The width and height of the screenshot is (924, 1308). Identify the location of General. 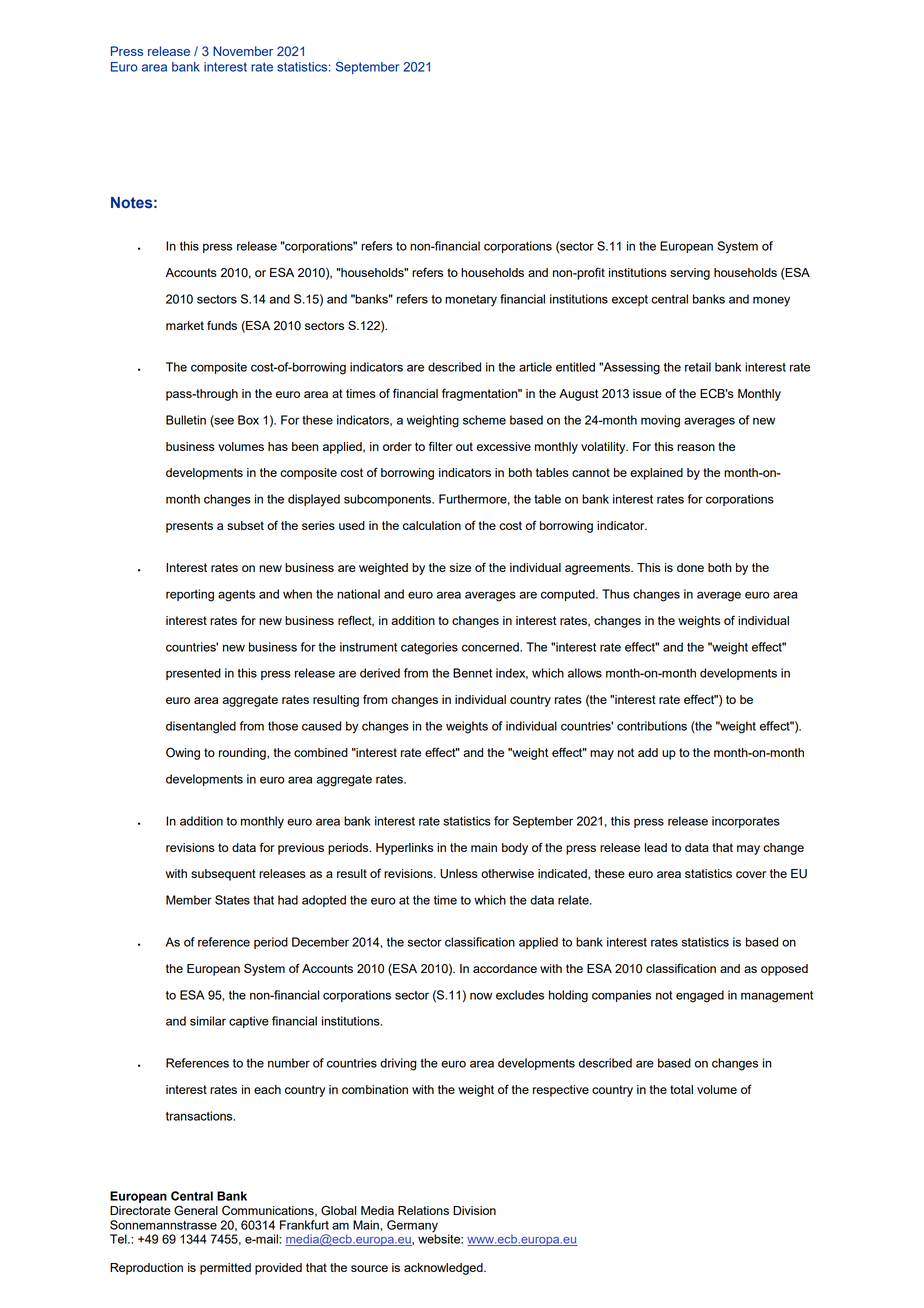
(196, 1210).
